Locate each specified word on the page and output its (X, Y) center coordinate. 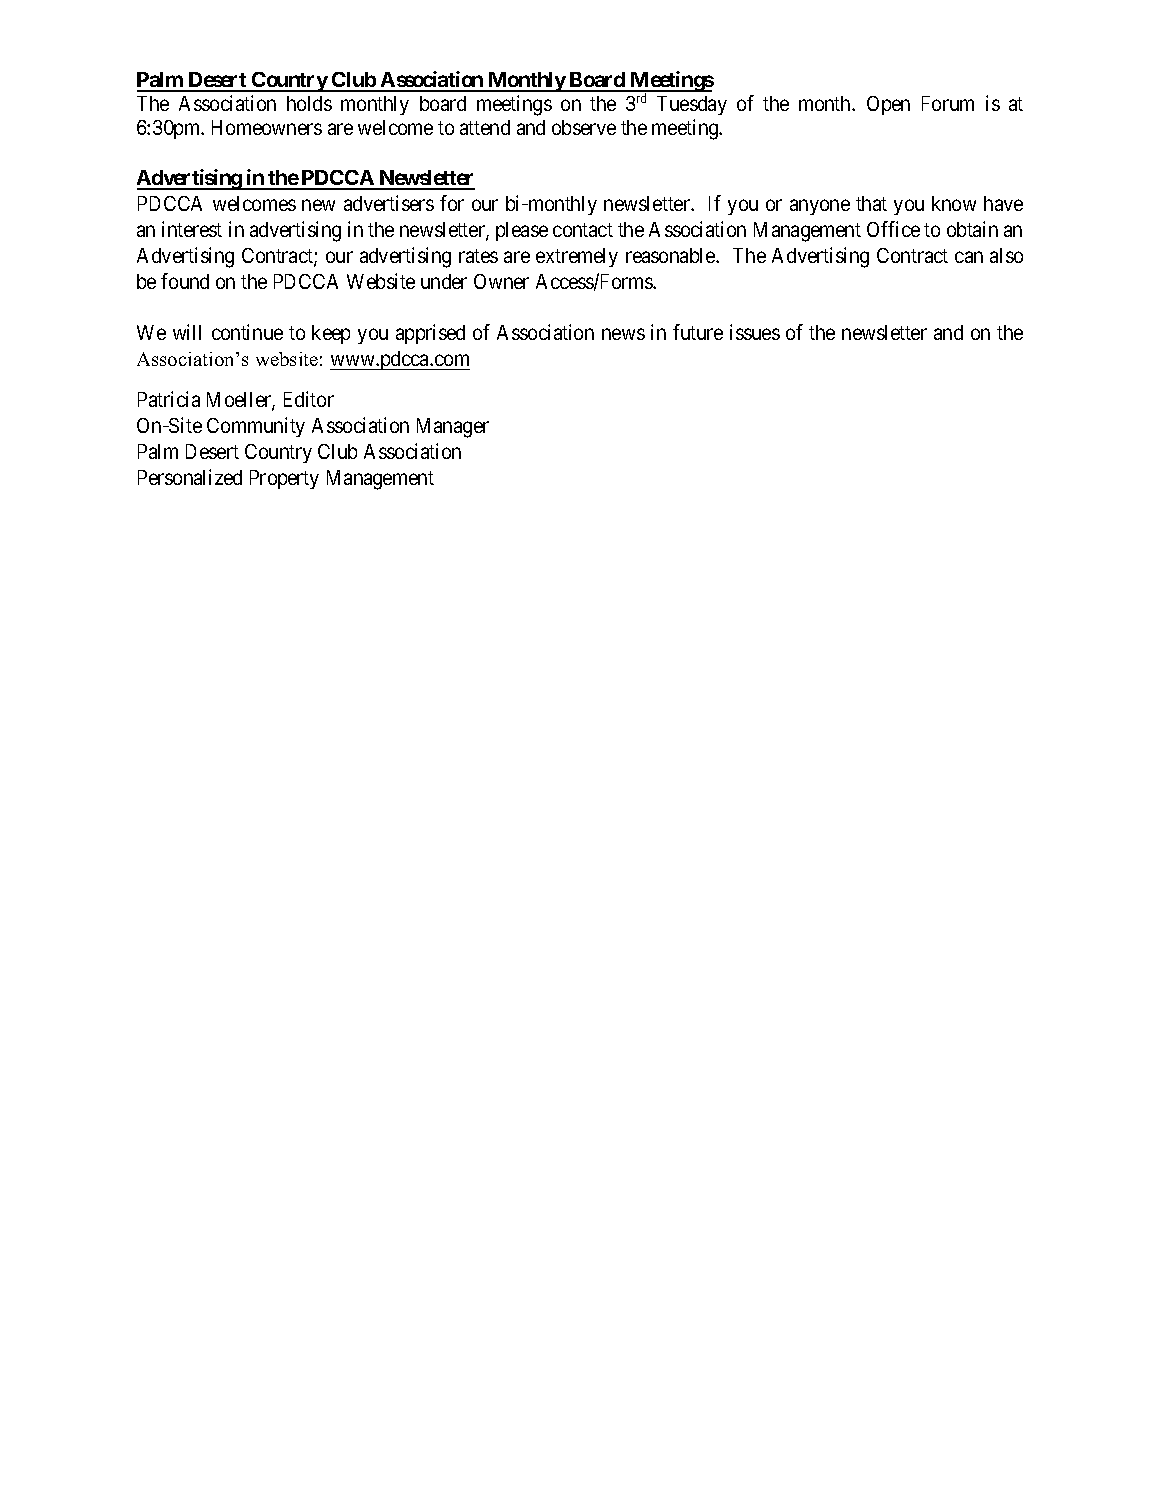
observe (584, 127)
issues (755, 332)
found (185, 281)
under (444, 281)
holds (309, 103)
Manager (453, 428)
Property (284, 479)
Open (888, 105)
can (969, 257)
